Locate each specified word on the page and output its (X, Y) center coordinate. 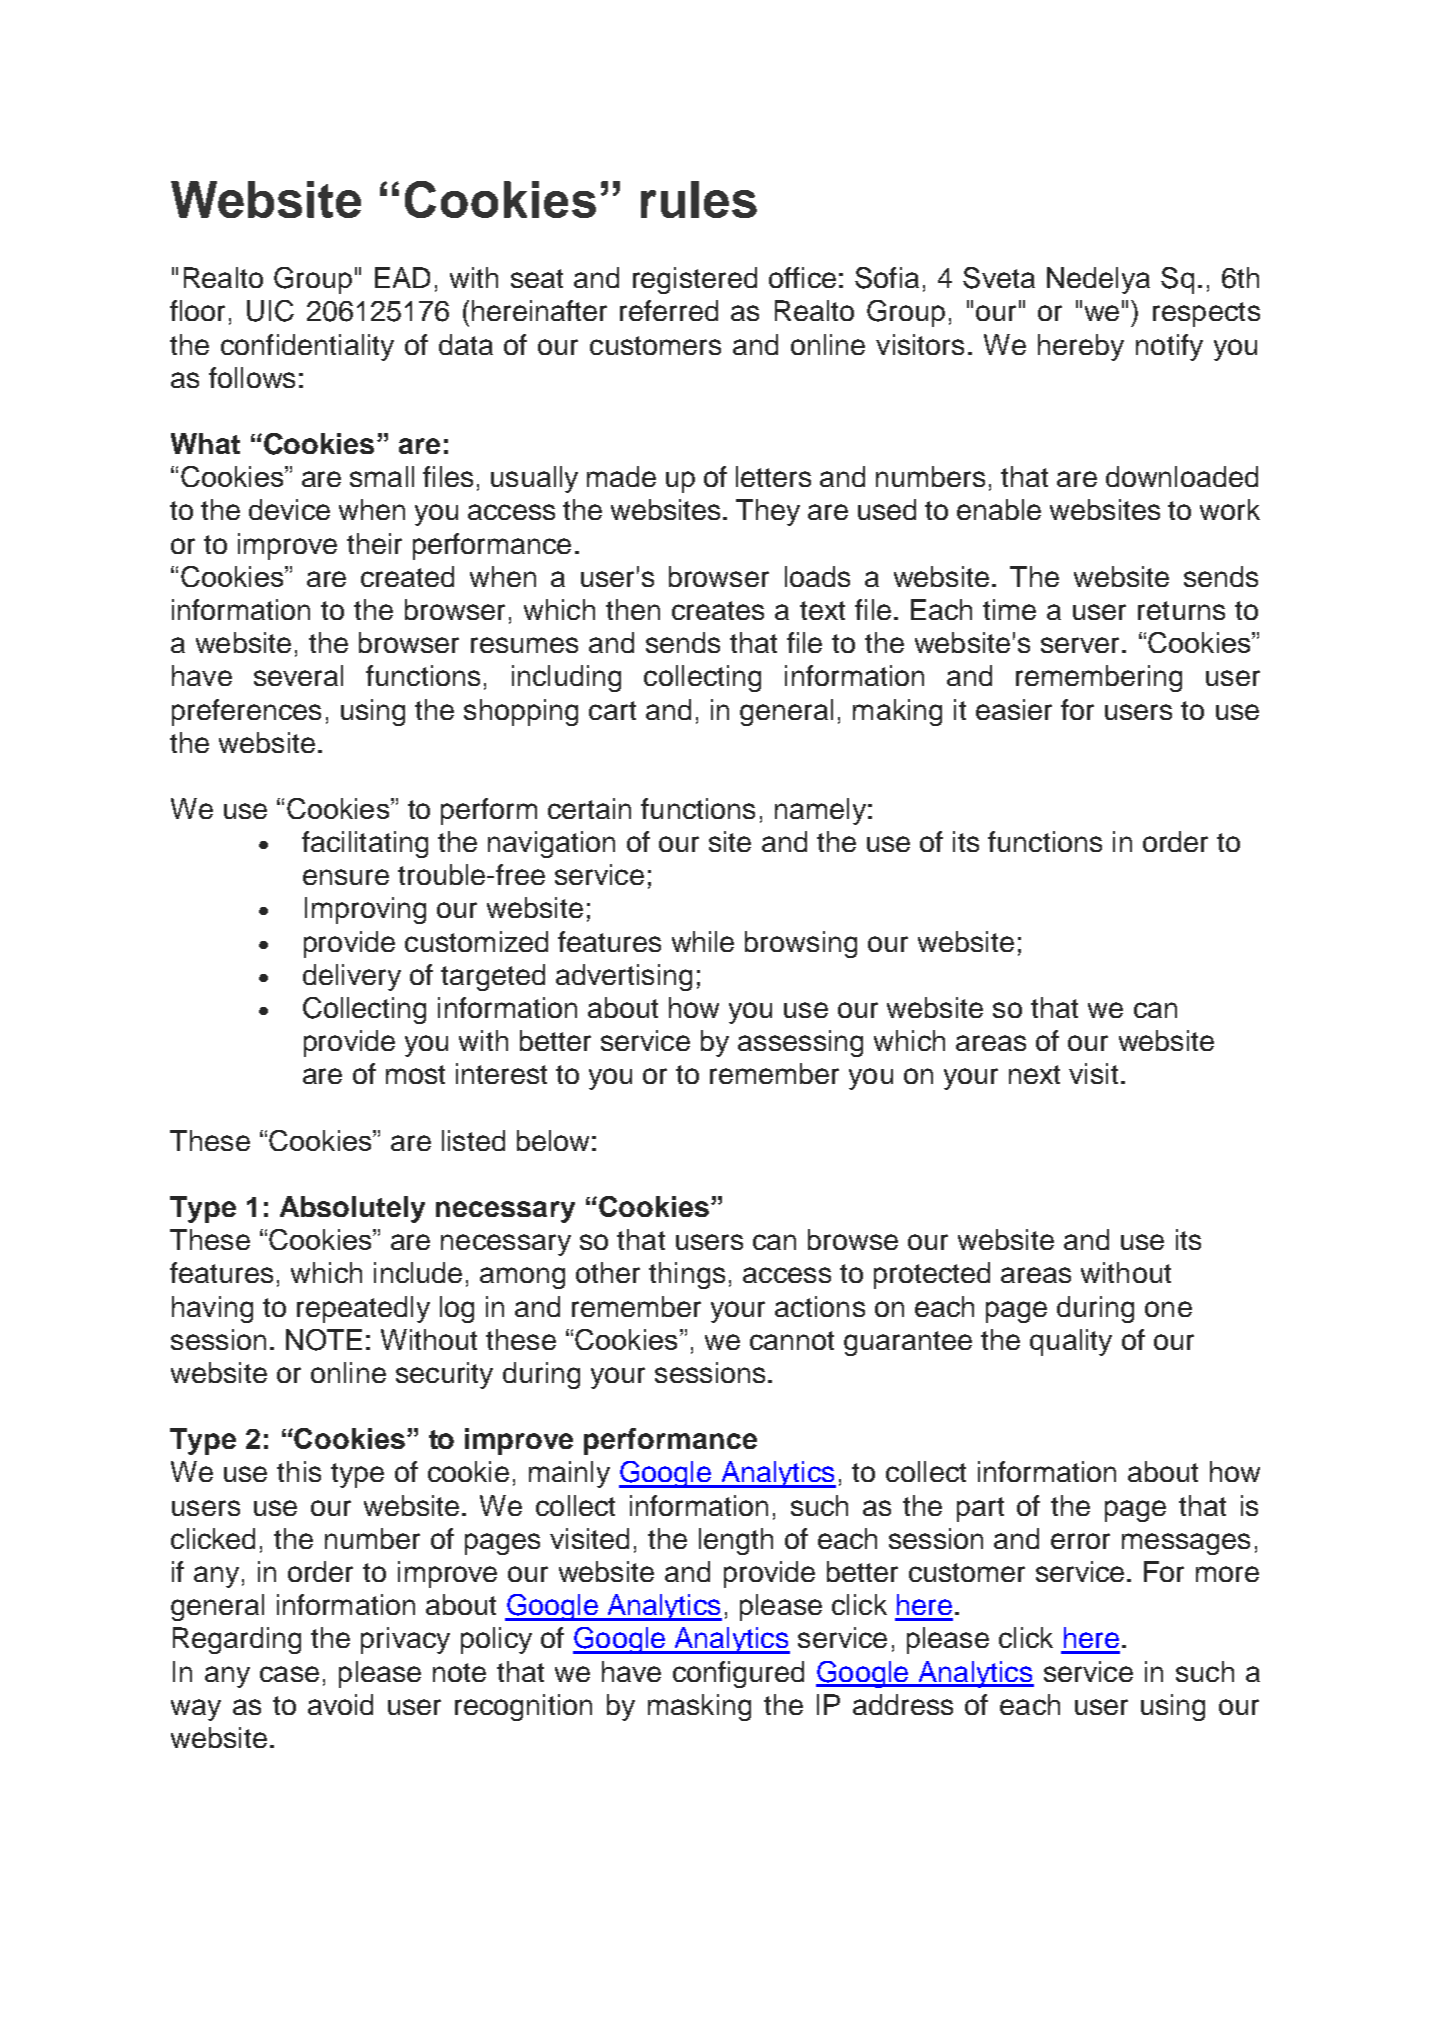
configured (738, 1674)
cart (612, 710)
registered (695, 280)
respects (1206, 314)
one (1168, 1309)
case (289, 1674)
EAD (402, 277)
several (298, 675)
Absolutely (352, 1209)
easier (1014, 709)
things (687, 1275)
